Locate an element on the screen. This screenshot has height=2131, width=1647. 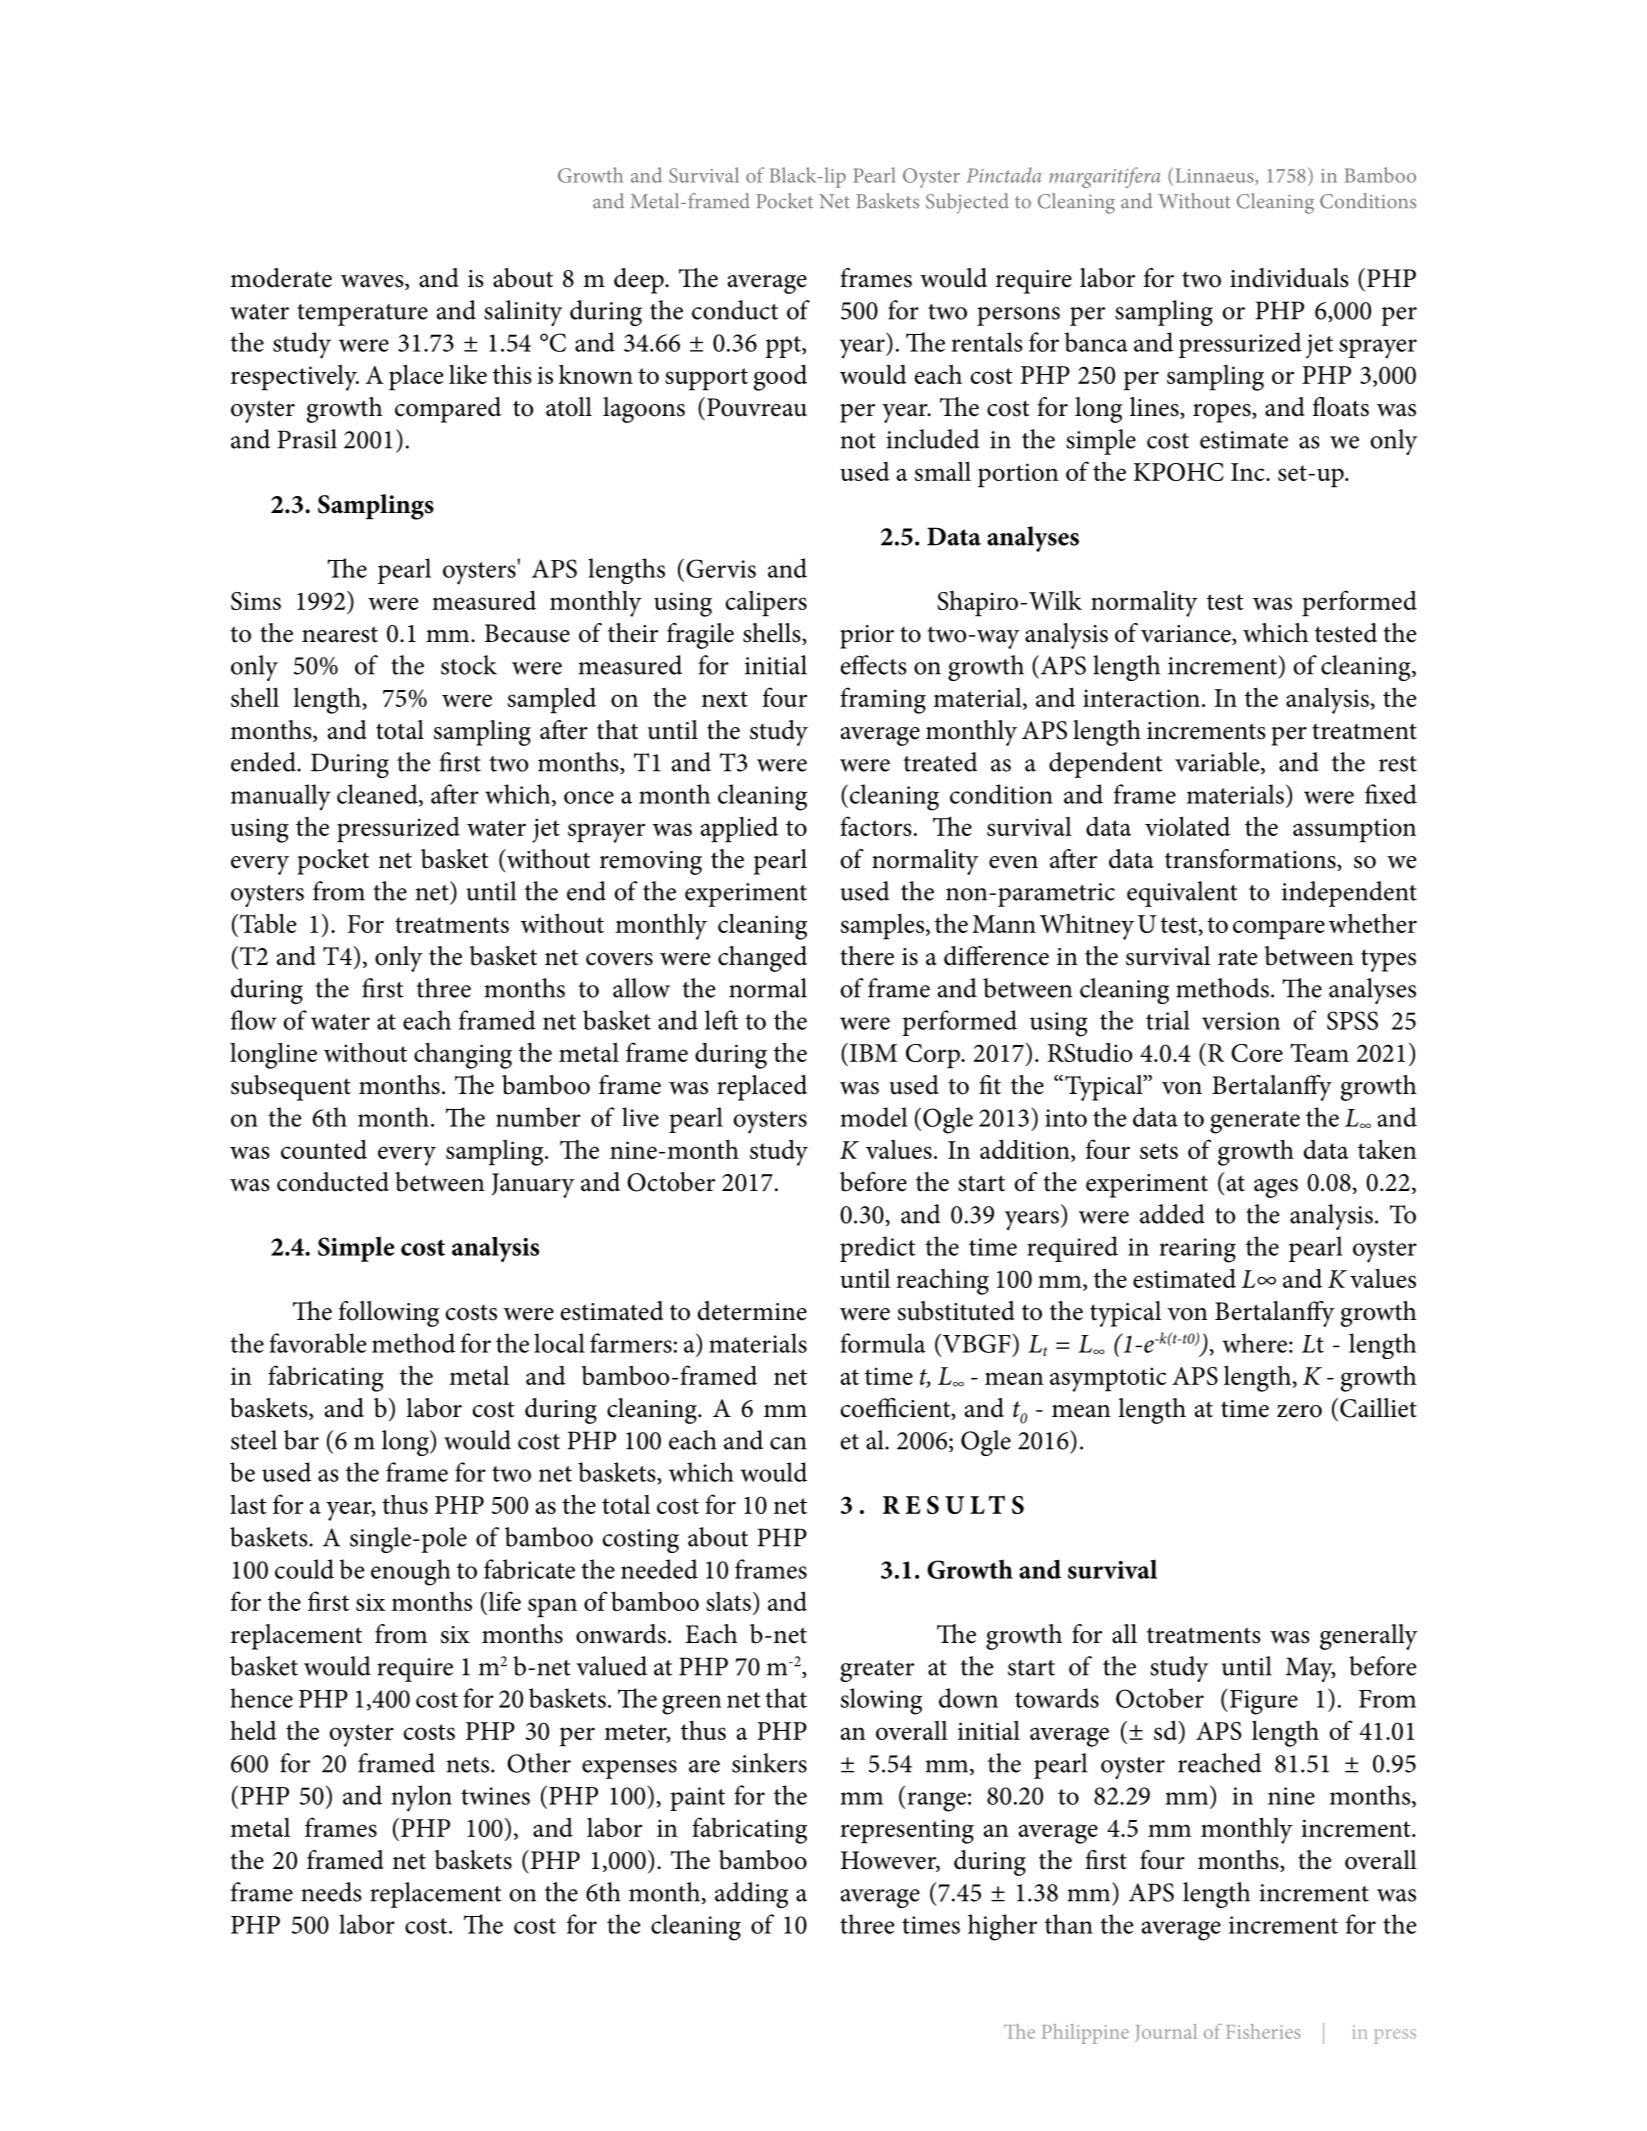
needs is located at coordinates (331, 1892).
